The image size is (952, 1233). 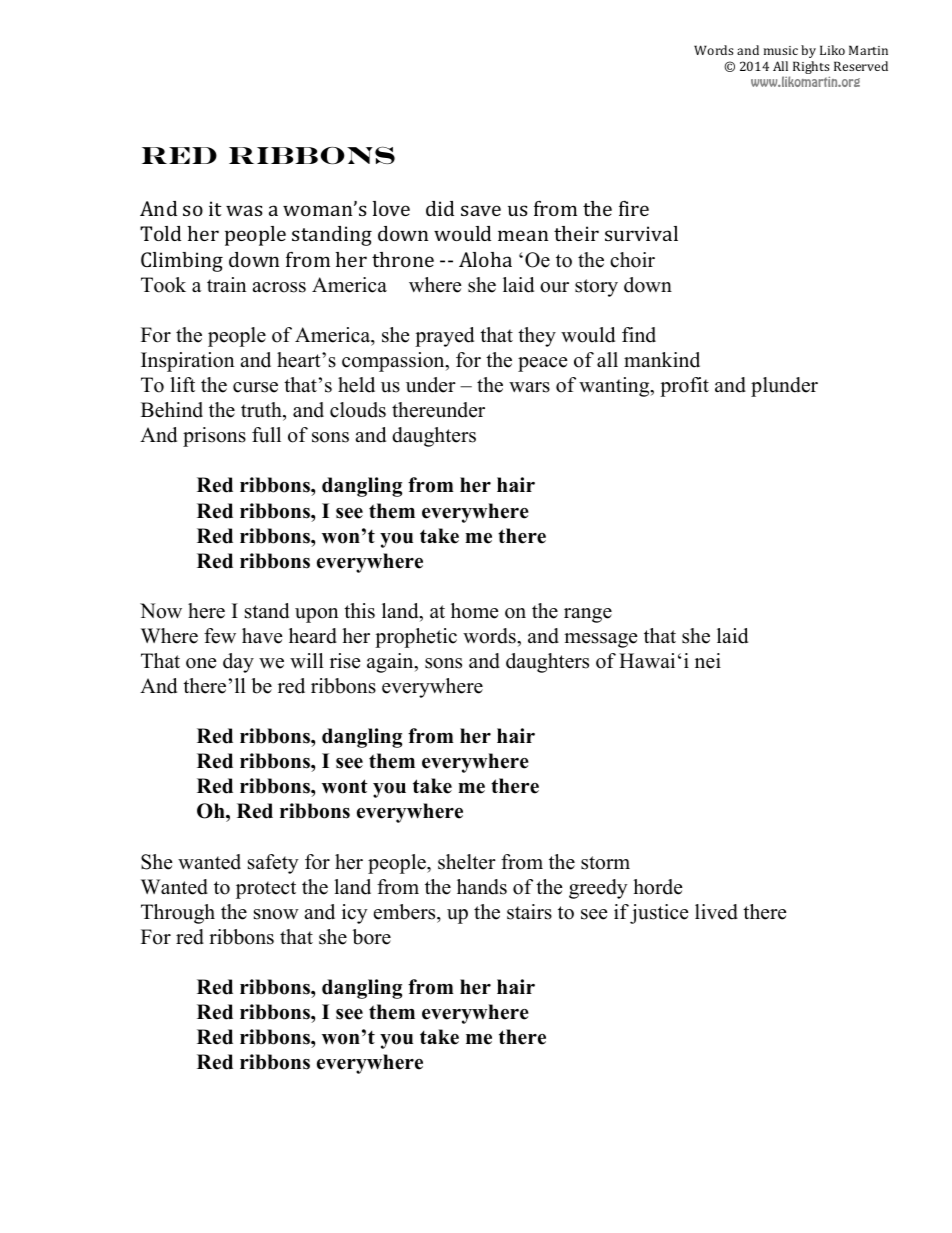 What do you see at coordinates (238, 663) in the screenshot?
I see `day` at bounding box center [238, 663].
